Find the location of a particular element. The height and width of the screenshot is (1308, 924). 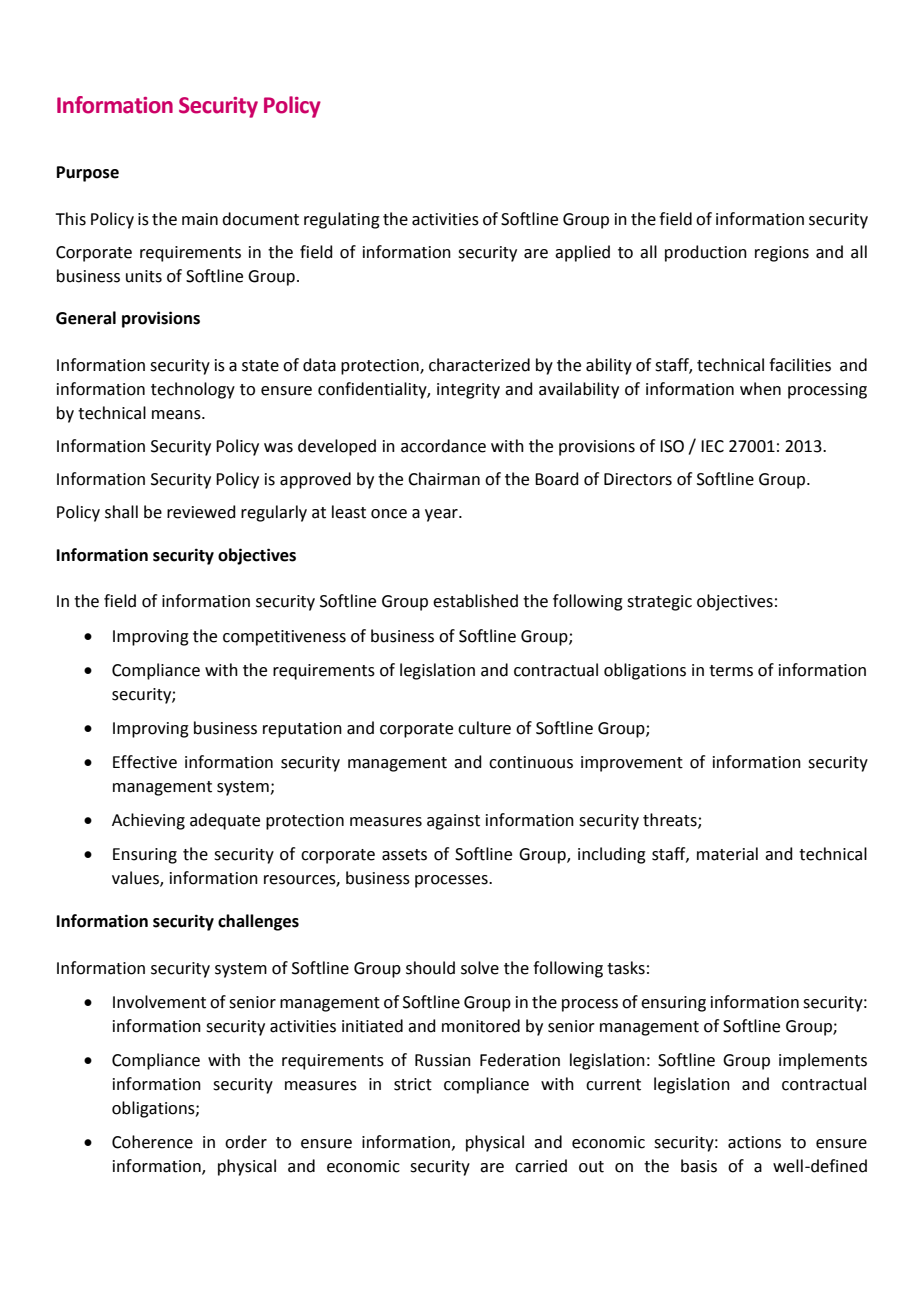

means is located at coordinates (177, 415).
